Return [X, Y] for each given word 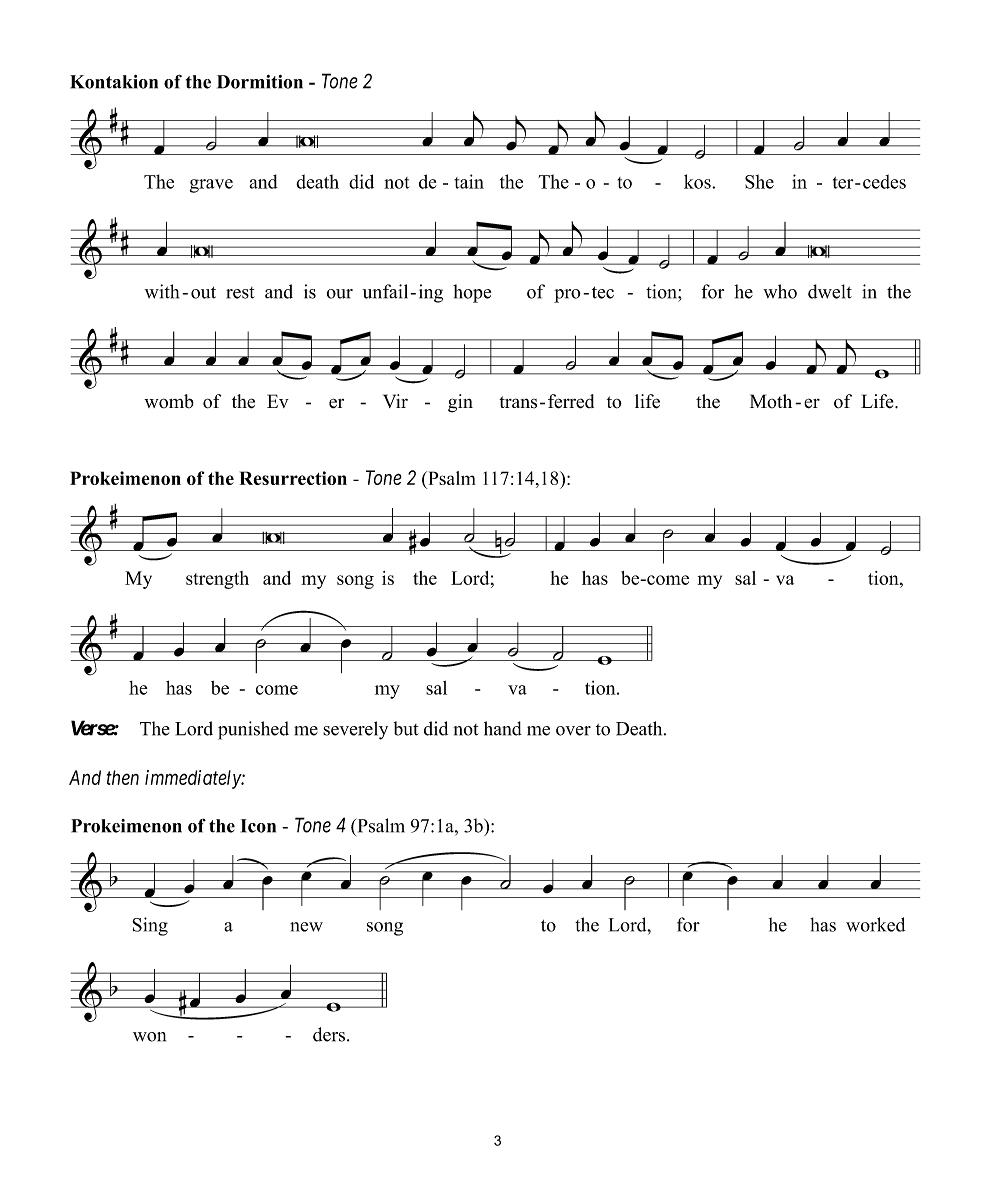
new [306, 927]
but [406, 728]
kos [698, 181]
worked [875, 924]
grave [211, 186]
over [573, 731]
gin [460, 403]
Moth [771, 401]
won [149, 1037]
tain [469, 181]
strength [217, 580]
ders [329, 1034]
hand [503, 728]
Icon [258, 826]
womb [169, 401]
